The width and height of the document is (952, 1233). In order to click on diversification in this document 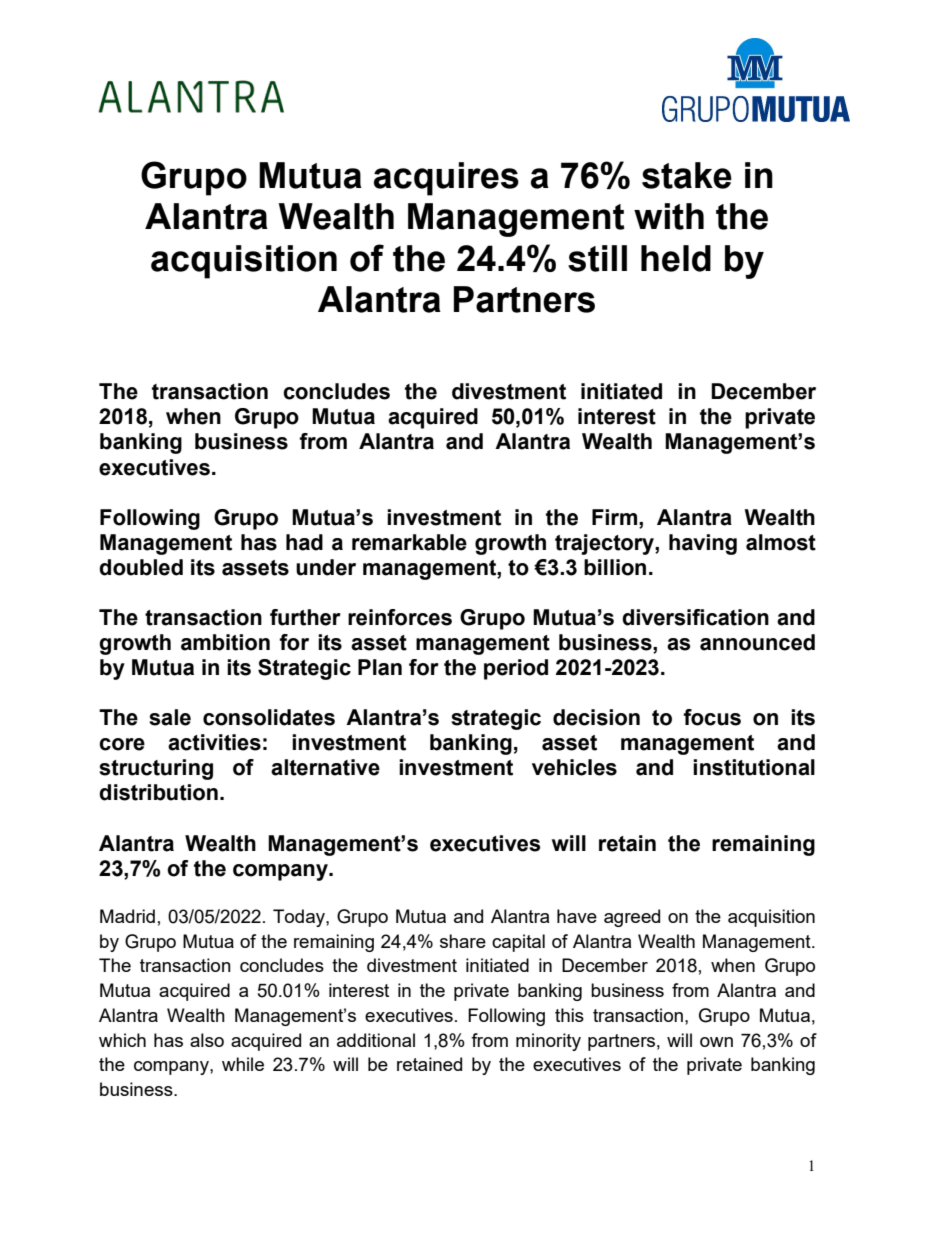, I will do `click(695, 617)`.
